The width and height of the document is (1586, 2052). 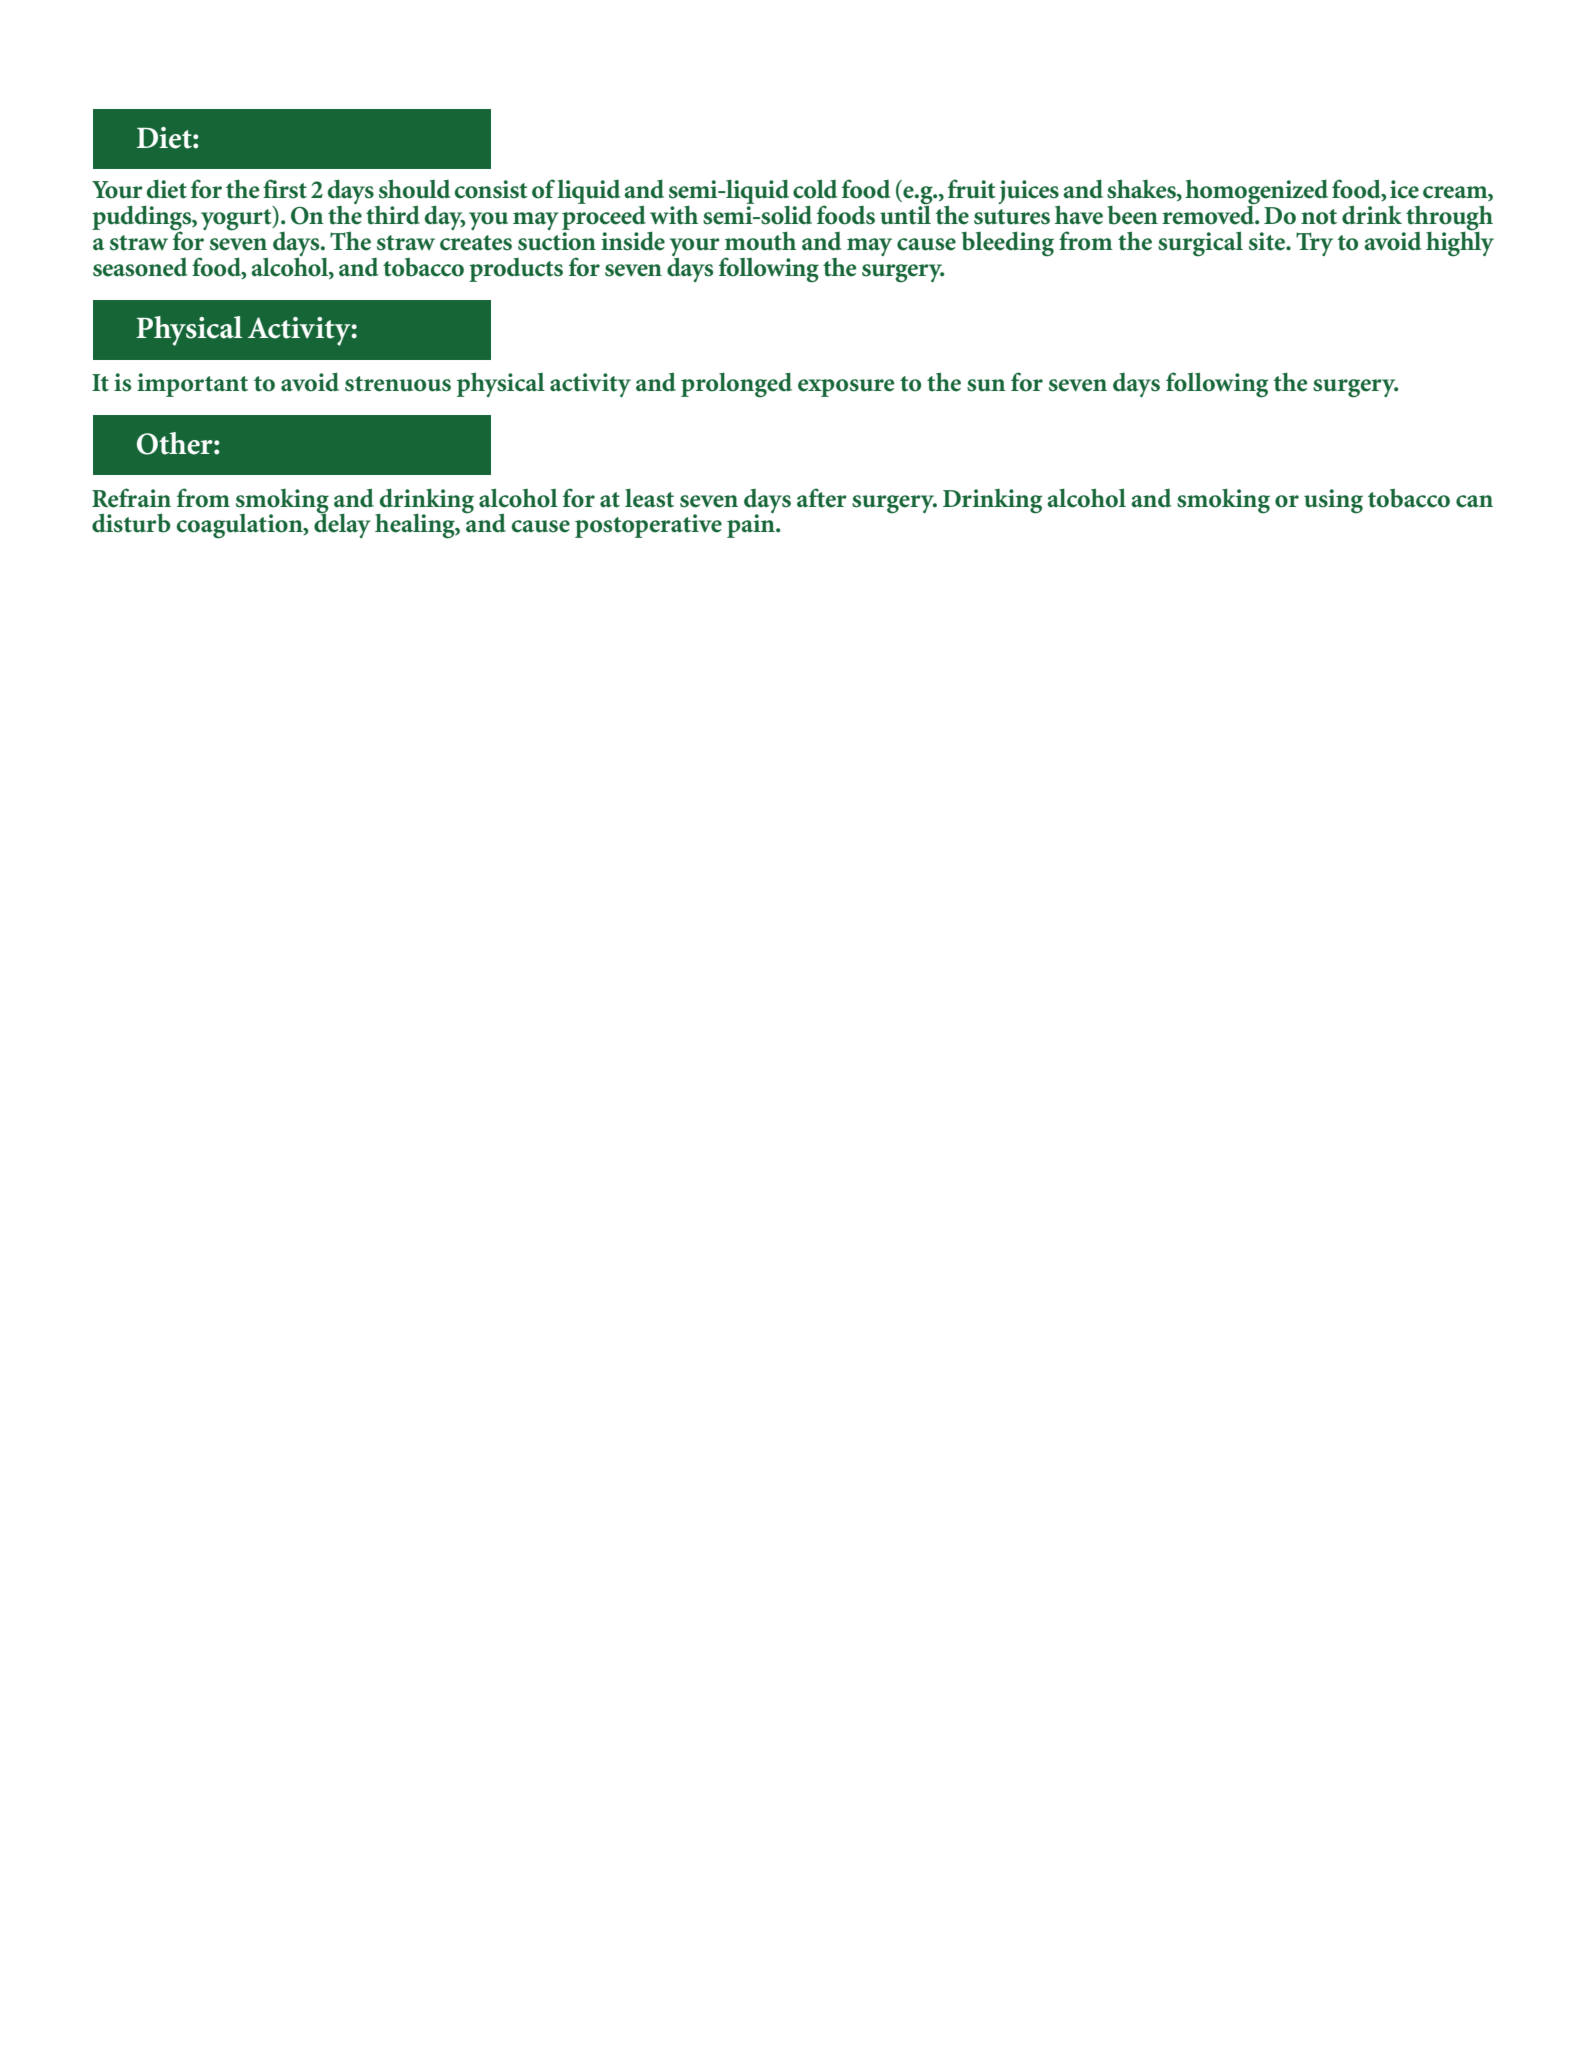 I want to click on delay, so click(x=342, y=525).
